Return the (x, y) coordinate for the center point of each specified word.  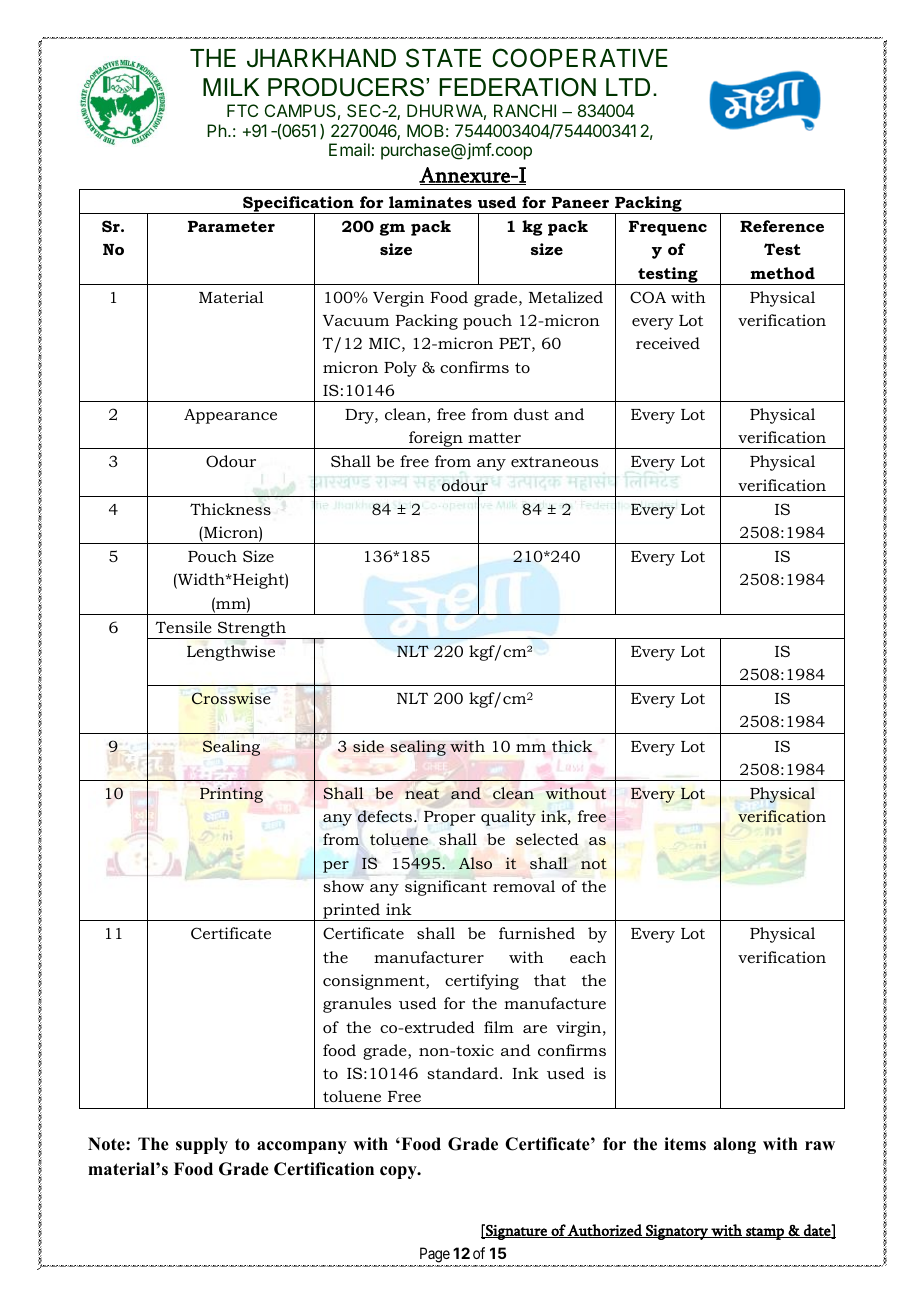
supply (202, 1145)
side (368, 746)
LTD (628, 87)
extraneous (554, 461)
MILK (231, 87)
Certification (324, 1169)
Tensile (183, 627)
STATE (443, 58)
